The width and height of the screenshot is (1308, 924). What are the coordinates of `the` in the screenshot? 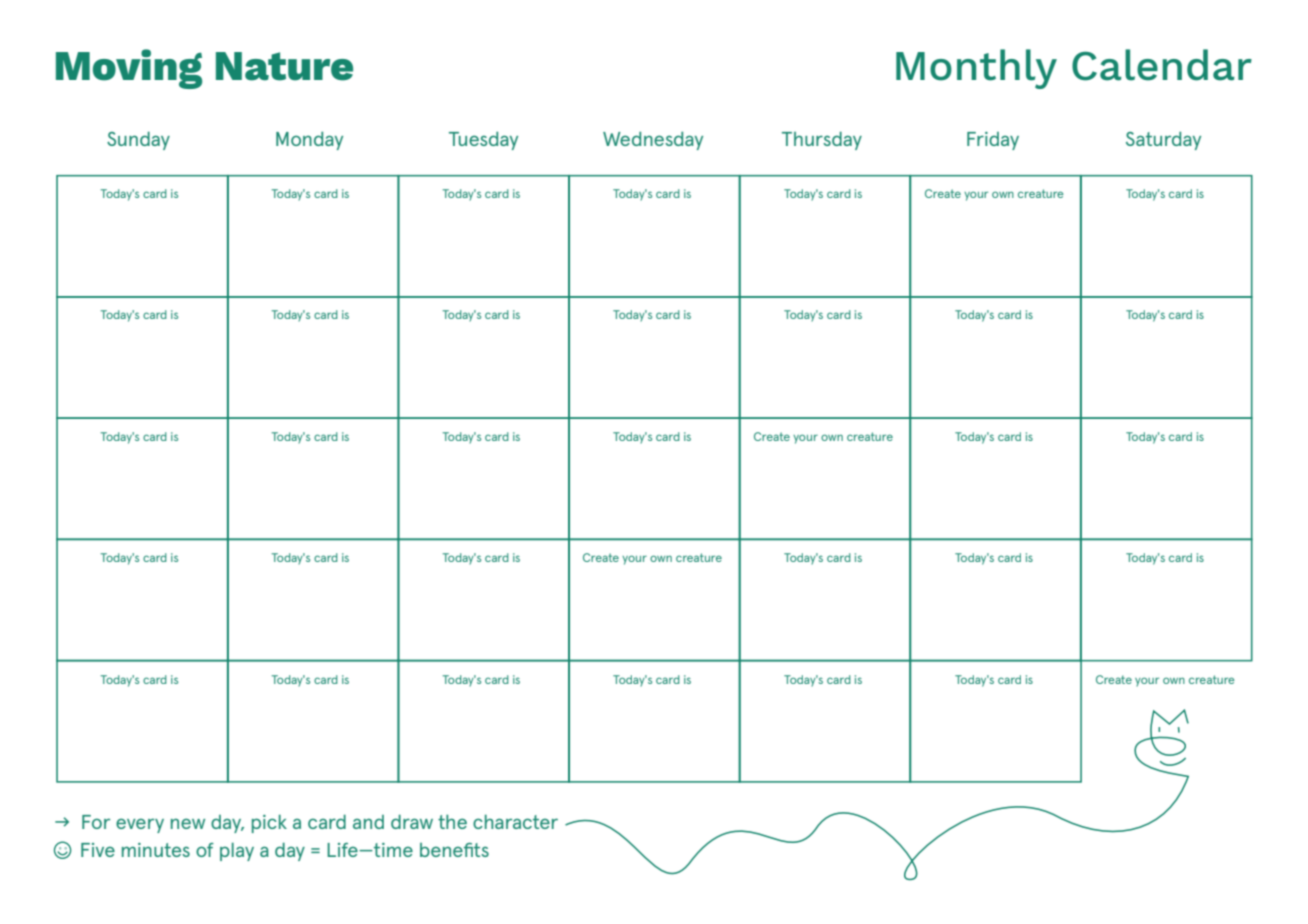 It's located at (452, 821).
